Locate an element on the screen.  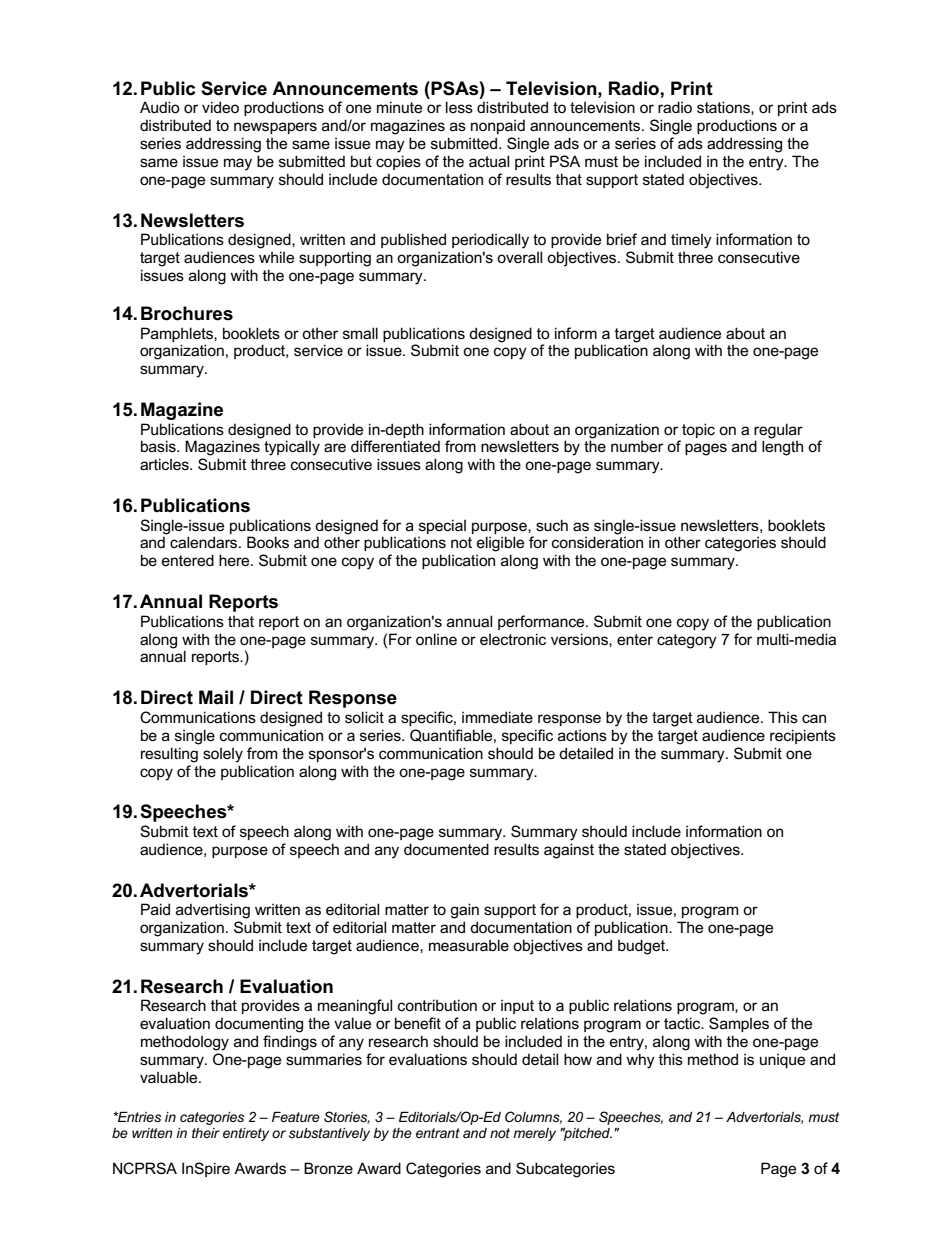
advertising is located at coordinates (213, 911).
